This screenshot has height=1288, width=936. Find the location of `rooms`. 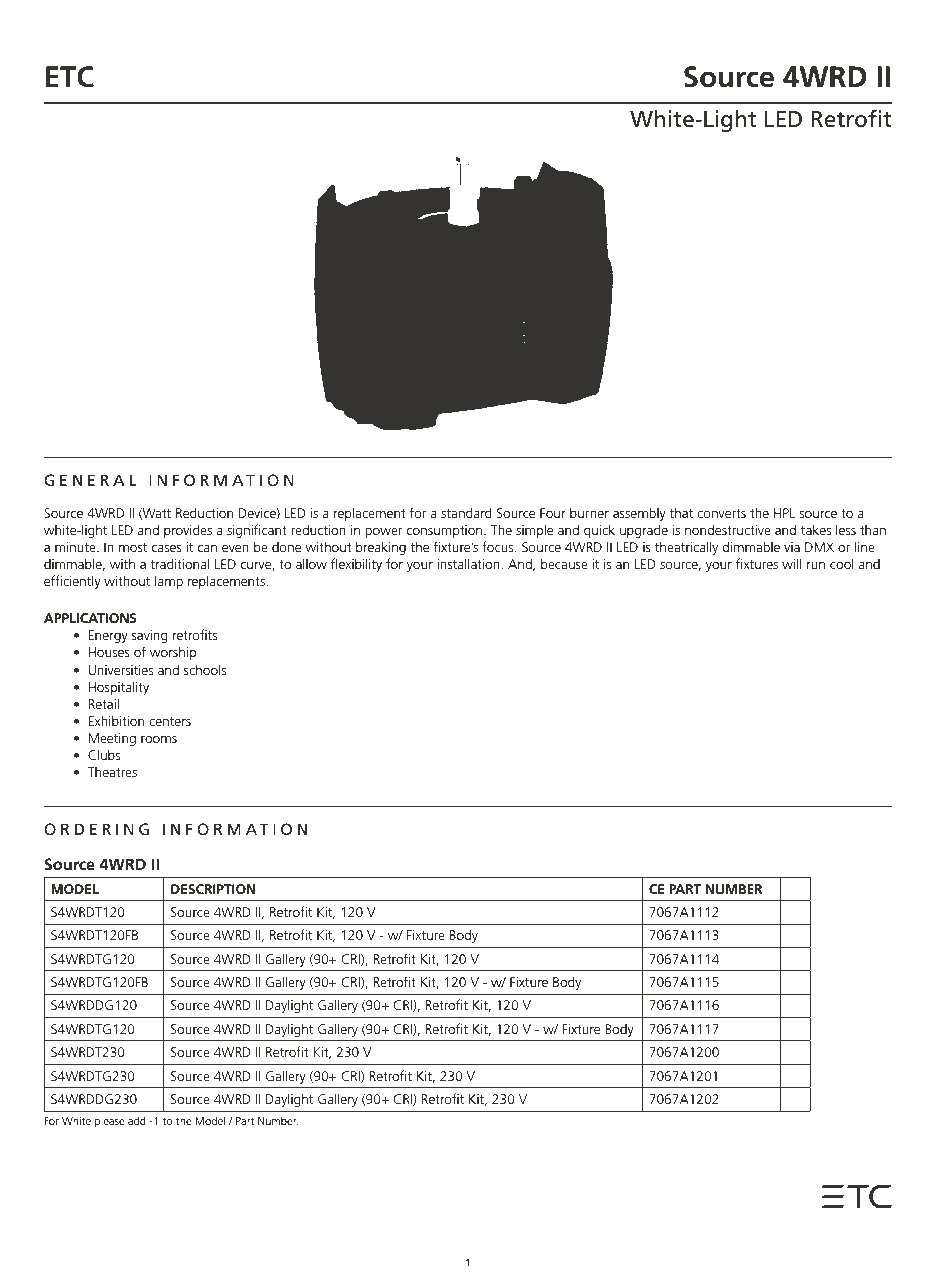

rooms is located at coordinates (159, 739).
